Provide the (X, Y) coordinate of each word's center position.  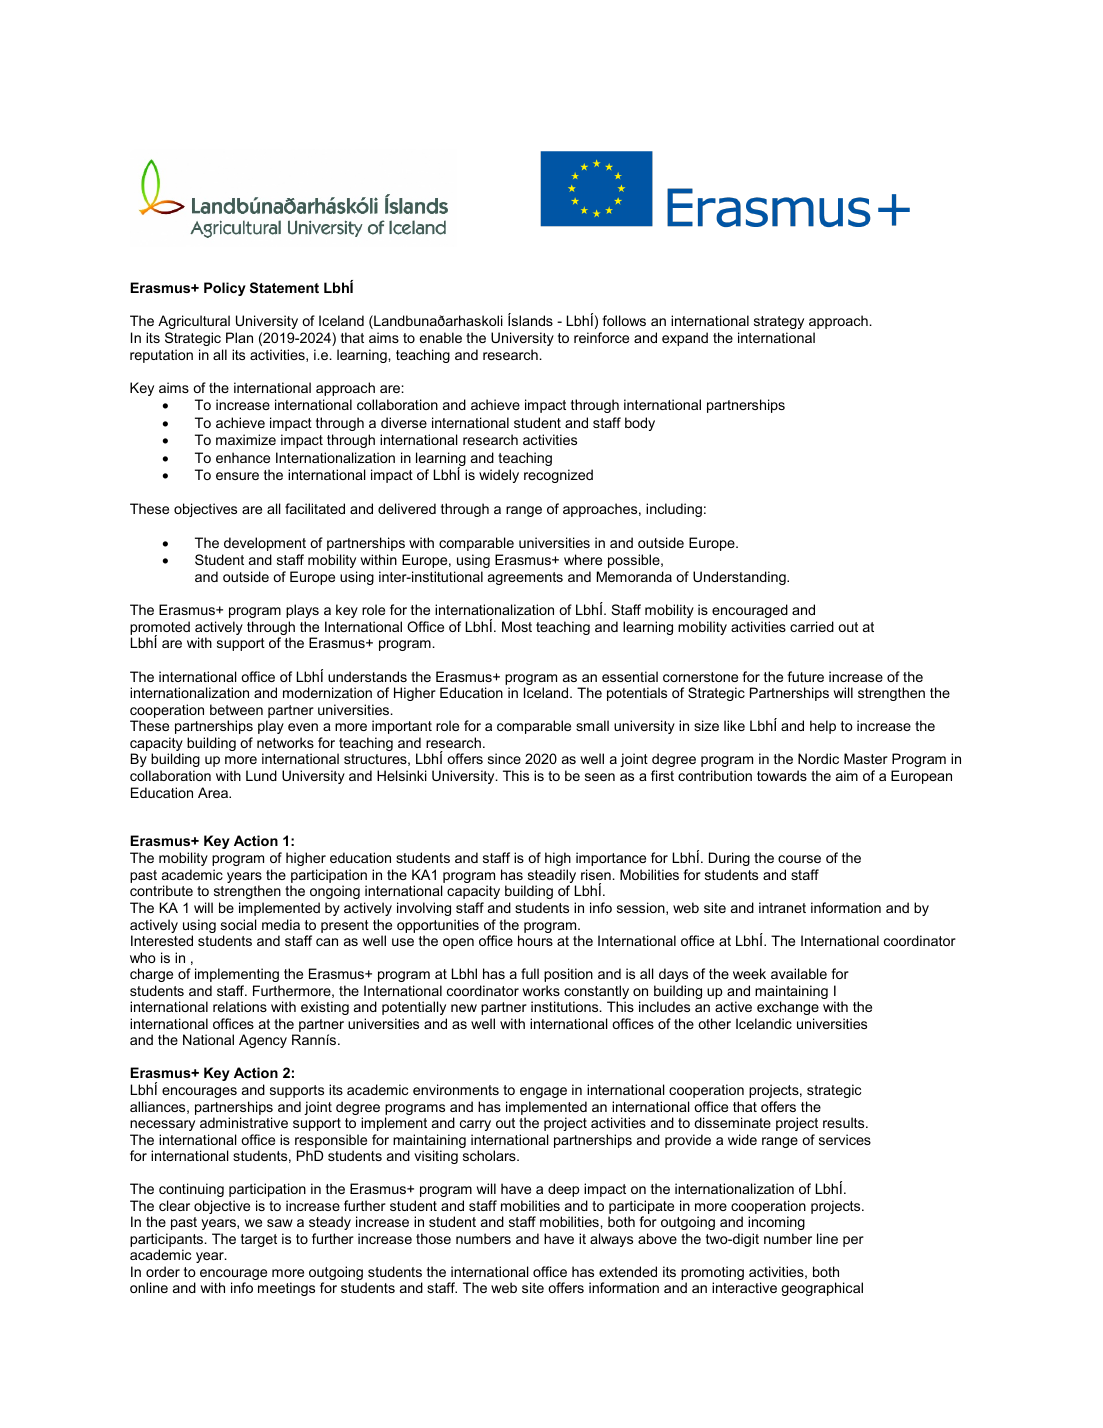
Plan (239, 337)
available (799, 973)
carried (812, 626)
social (239, 924)
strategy (779, 322)
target (259, 1240)
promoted (160, 629)
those (433, 1238)
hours (535, 940)
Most (517, 626)
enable (441, 337)
